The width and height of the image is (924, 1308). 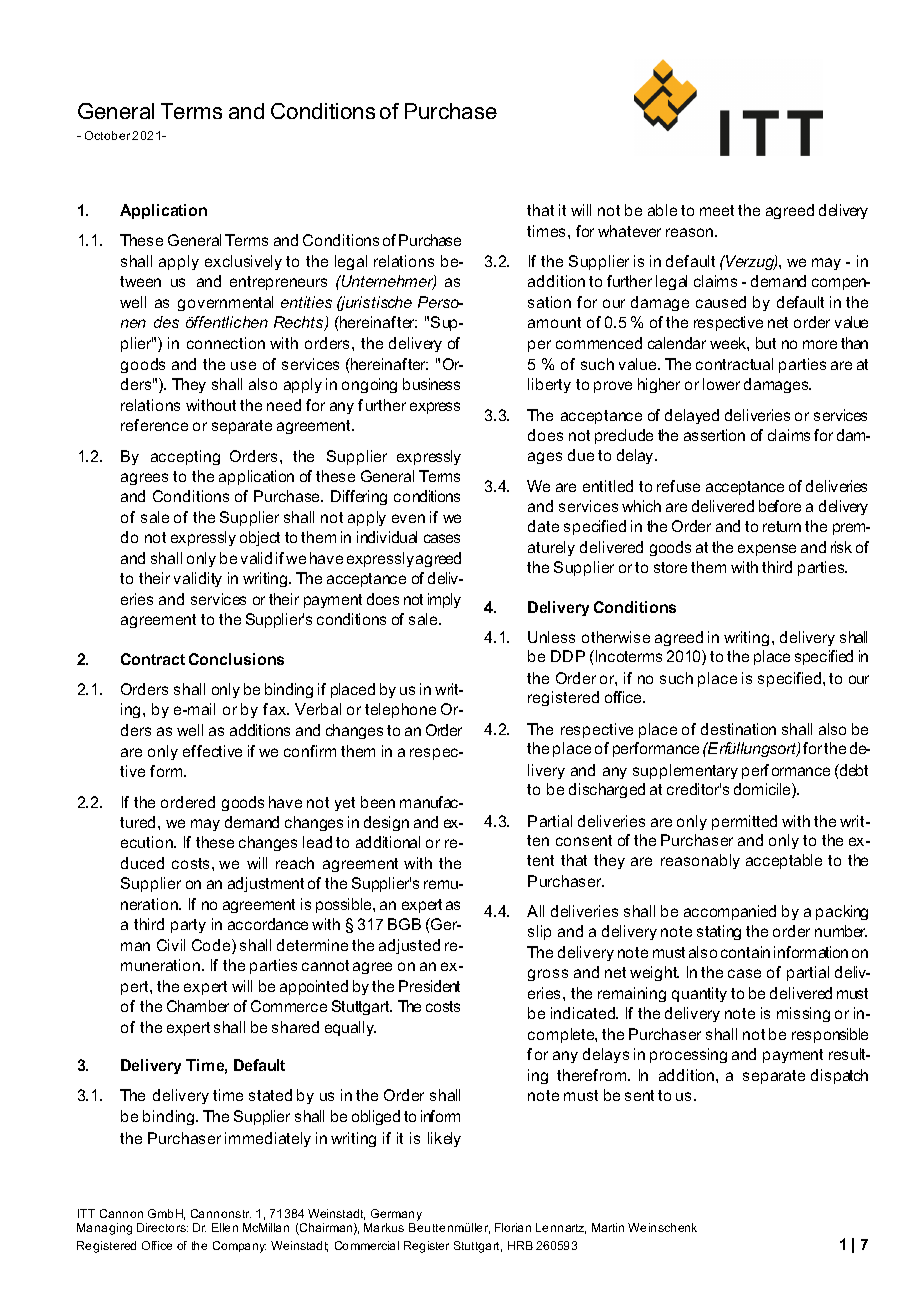 What do you see at coordinates (543, 526) in the image?
I see `date` at bounding box center [543, 526].
